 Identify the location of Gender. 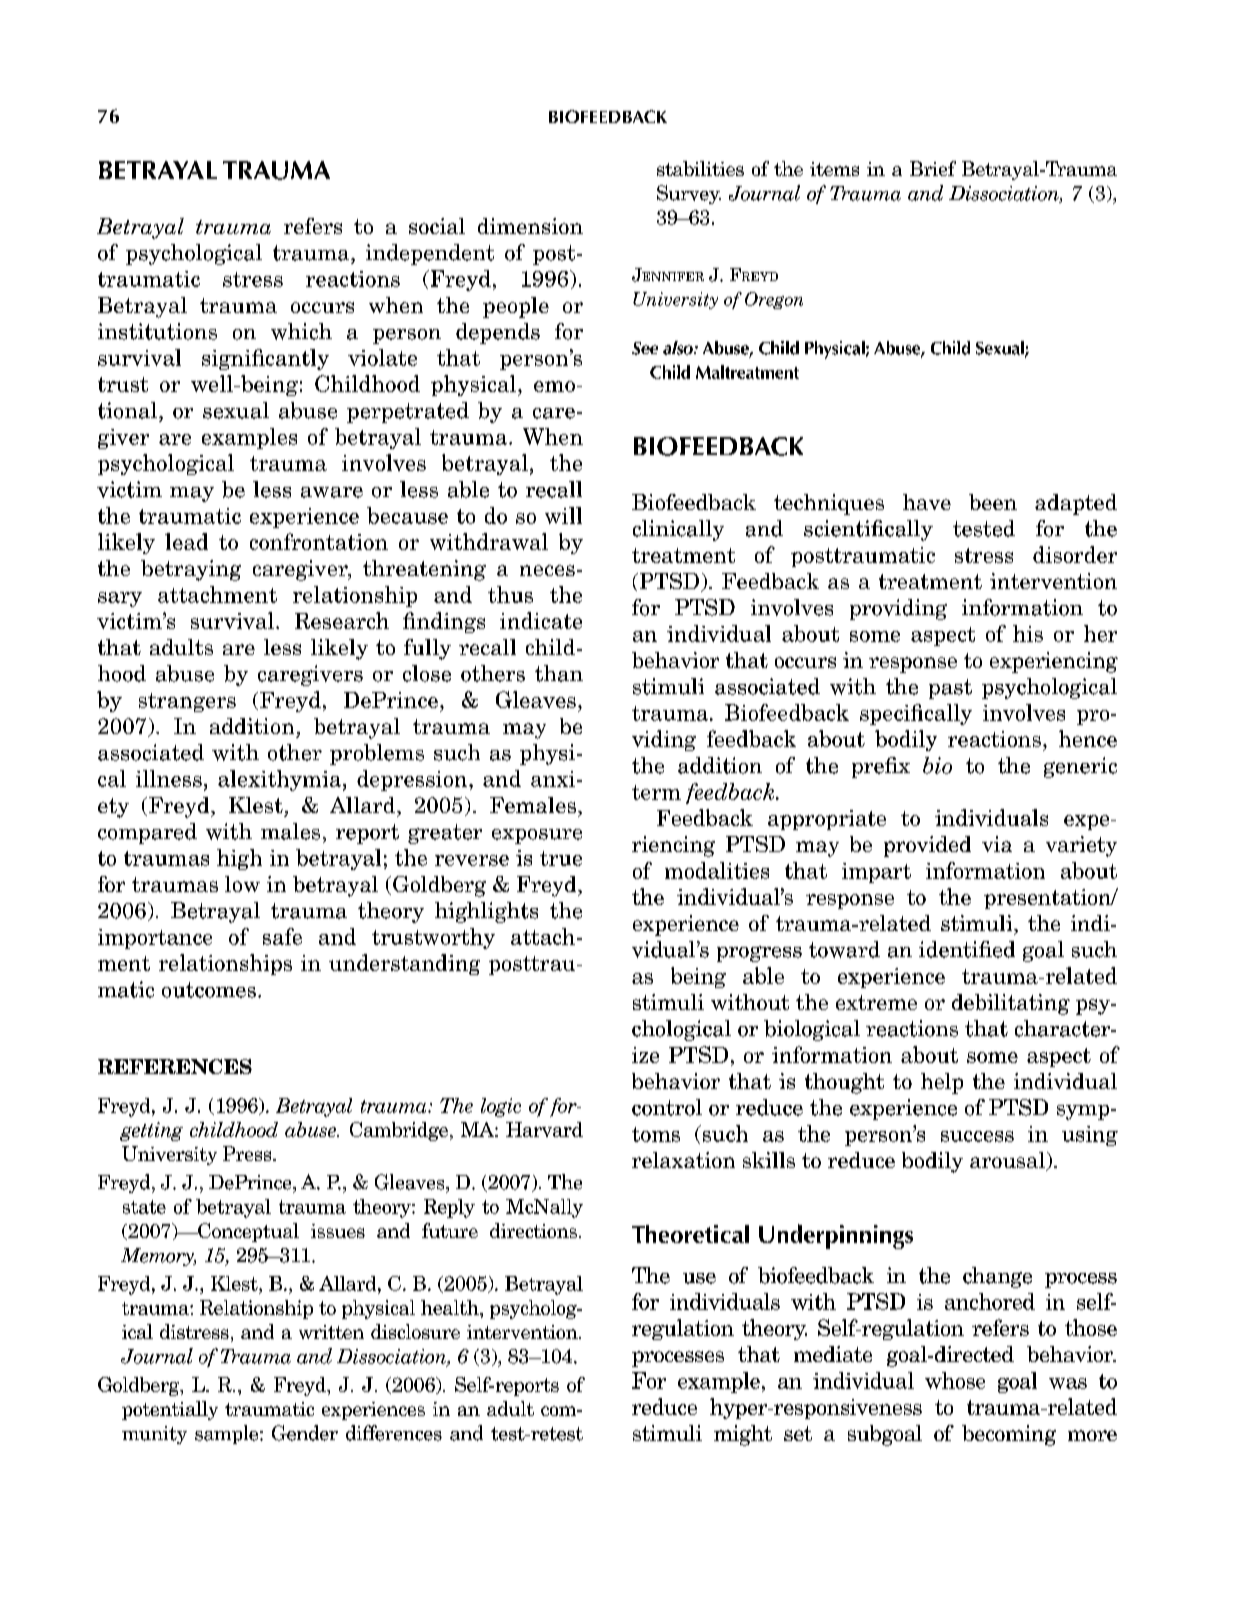
(305, 1433).
